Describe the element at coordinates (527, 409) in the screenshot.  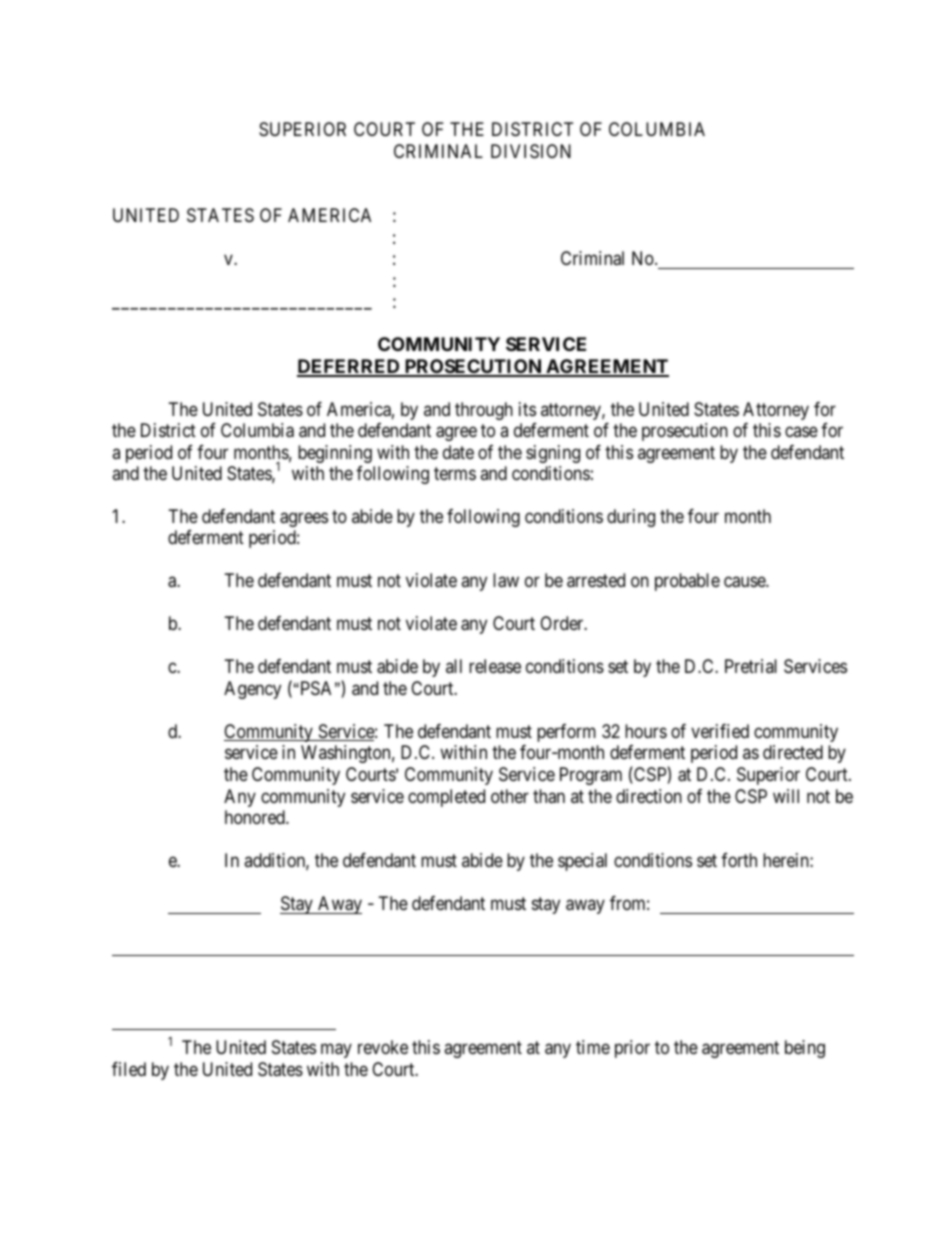
I see `its` at that location.
